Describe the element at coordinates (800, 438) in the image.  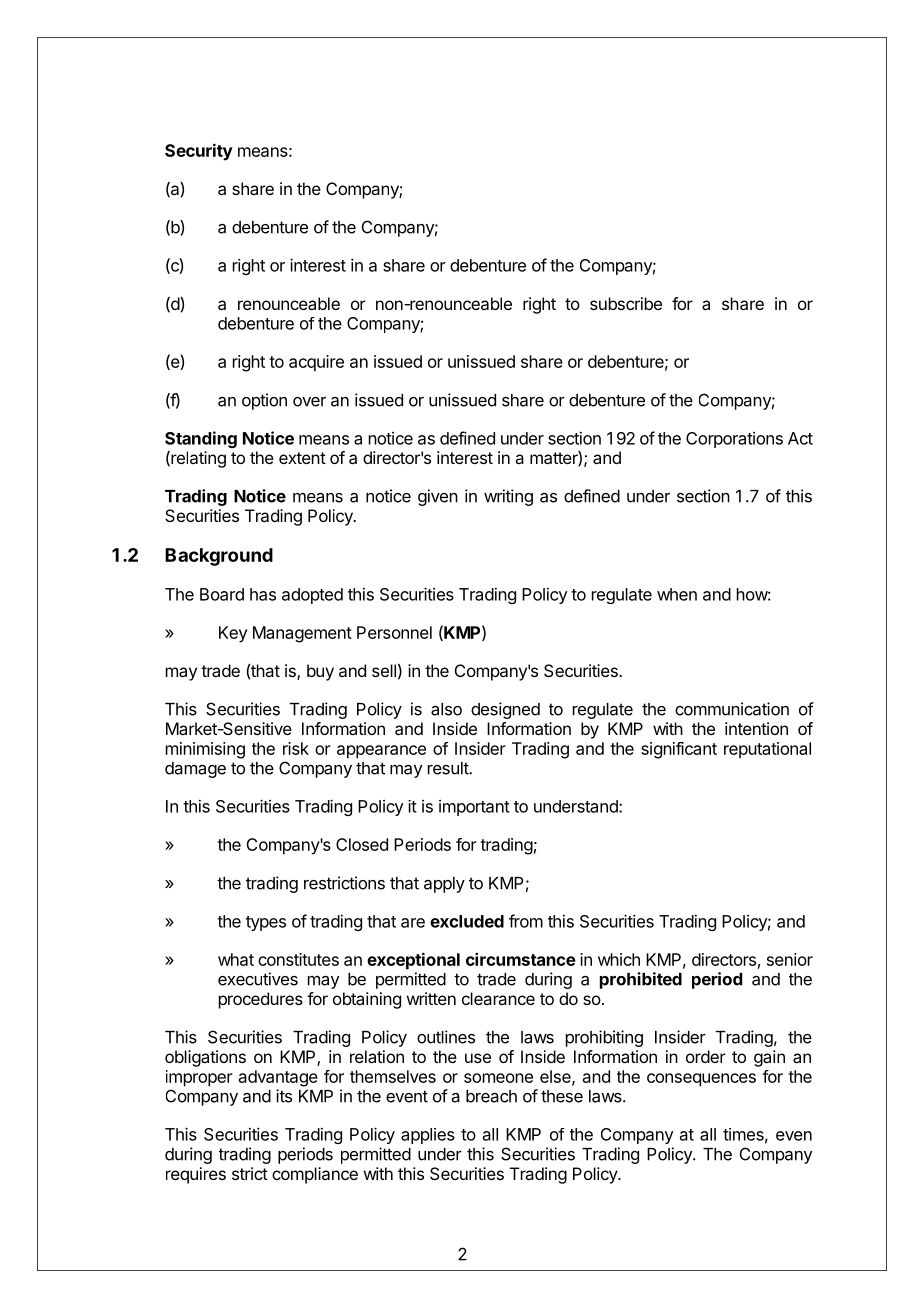
I see `Act` at that location.
